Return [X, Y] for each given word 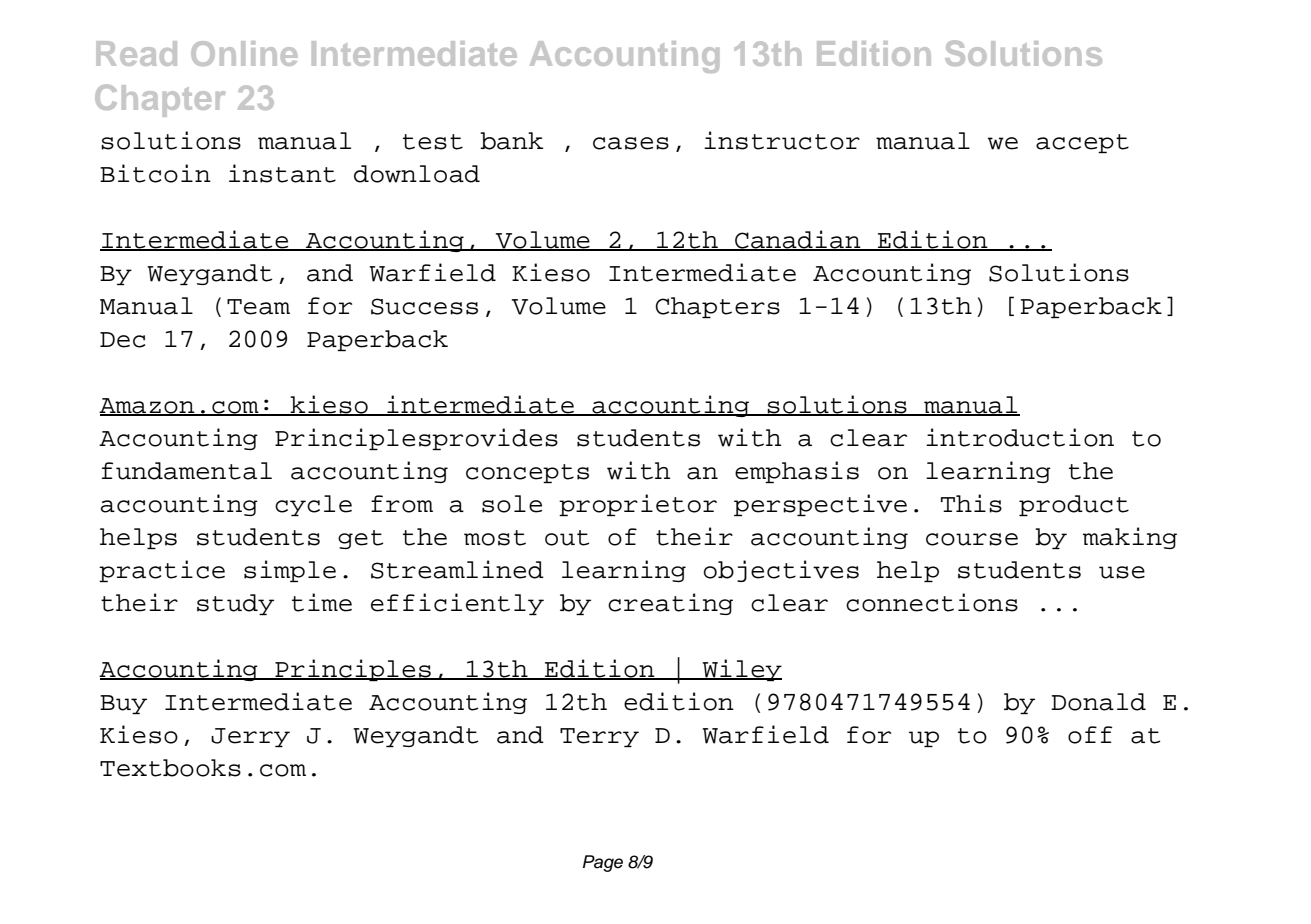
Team [258, 307]
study [235, 604]
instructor [782, 140]
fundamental [187, 471]
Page [603, 863]
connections [932, 602]
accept [1082, 143]
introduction [1020, 437]
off [1090, 735]
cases [631, 143]
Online [244, 53]
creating [670, 604]
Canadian [798, 240]
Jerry [250, 737]
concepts [527, 473]
